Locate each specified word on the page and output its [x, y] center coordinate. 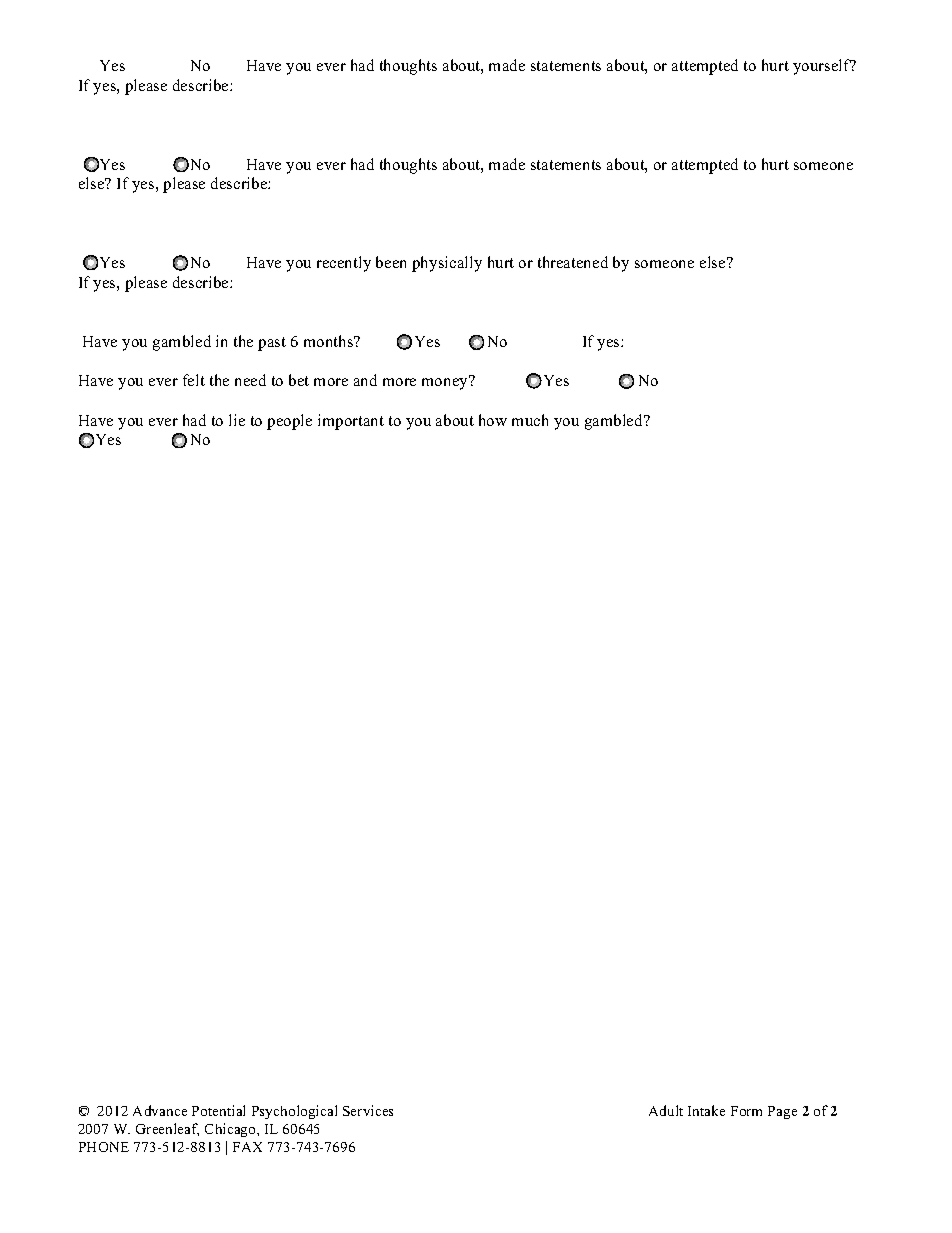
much [530, 420]
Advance [160, 1110]
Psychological [294, 1112]
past [272, 344]
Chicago [231, 1130]
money [446, 383]
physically [447, 264]
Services [368, 1110]
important [351, 422]
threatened [573, 262]
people [289, 422]
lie [237, 420]
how [493, 420]
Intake [706, 1110]
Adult [666, 1110]
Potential [218, 1110]
